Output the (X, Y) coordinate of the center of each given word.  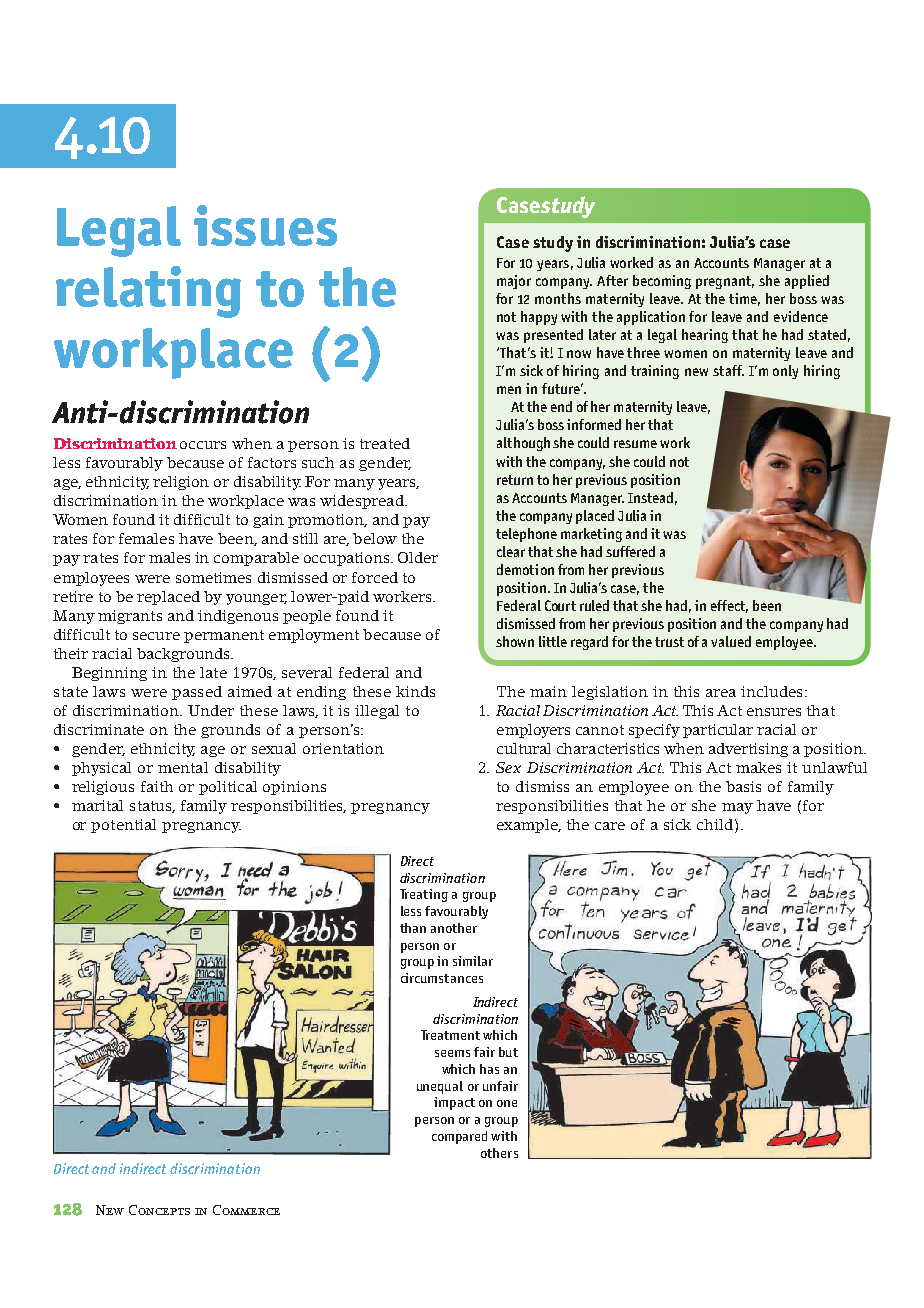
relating (148, 292)
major (514, 282)
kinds (415, 691)
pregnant (725, 282)
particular (718, 731)
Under (211, 710)
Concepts (159, 1210)
